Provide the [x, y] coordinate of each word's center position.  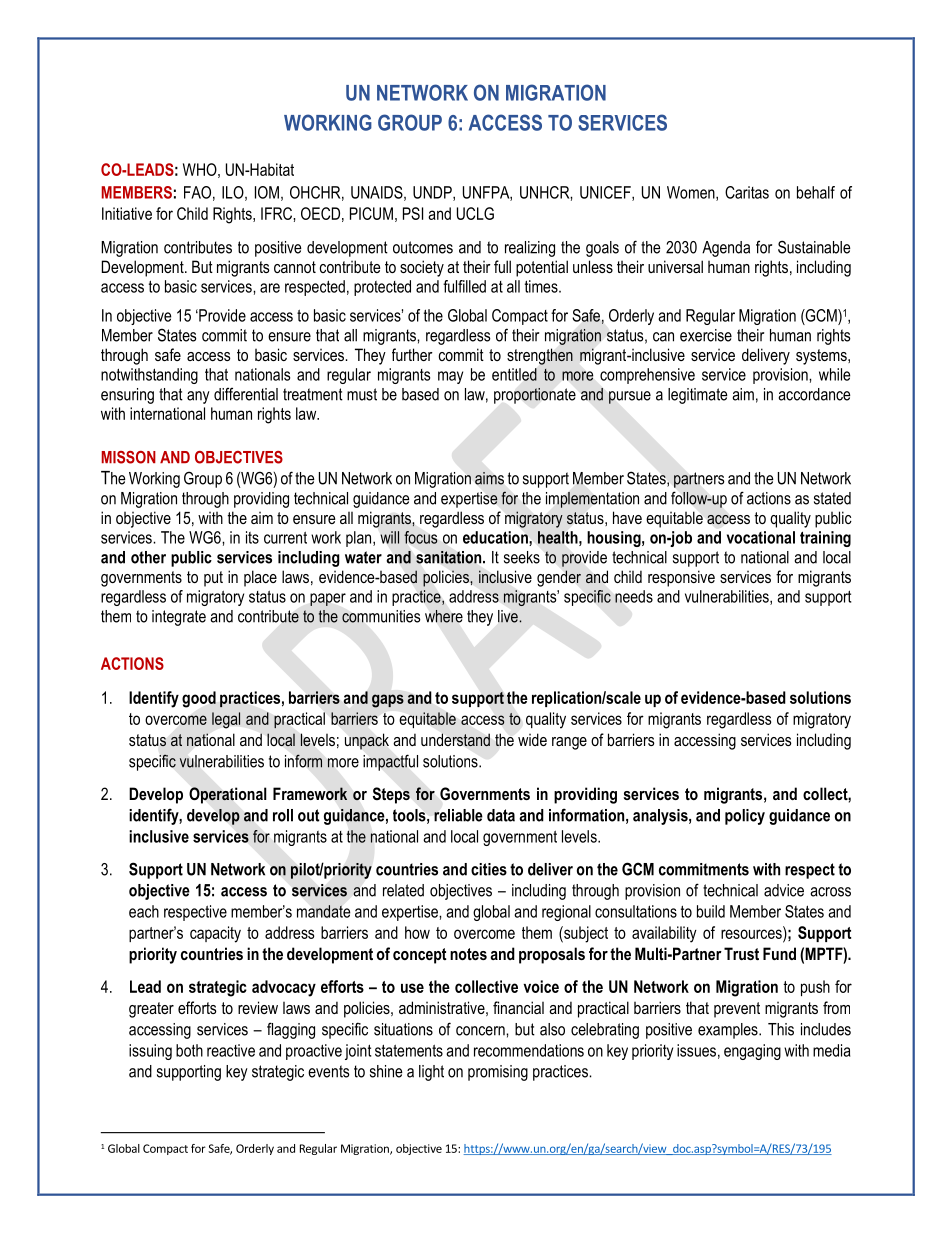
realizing [530, 249]
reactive [231, 1050]
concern [481, 1031]
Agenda [726, 249]
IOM [267, 192]
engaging [752, 1052]
